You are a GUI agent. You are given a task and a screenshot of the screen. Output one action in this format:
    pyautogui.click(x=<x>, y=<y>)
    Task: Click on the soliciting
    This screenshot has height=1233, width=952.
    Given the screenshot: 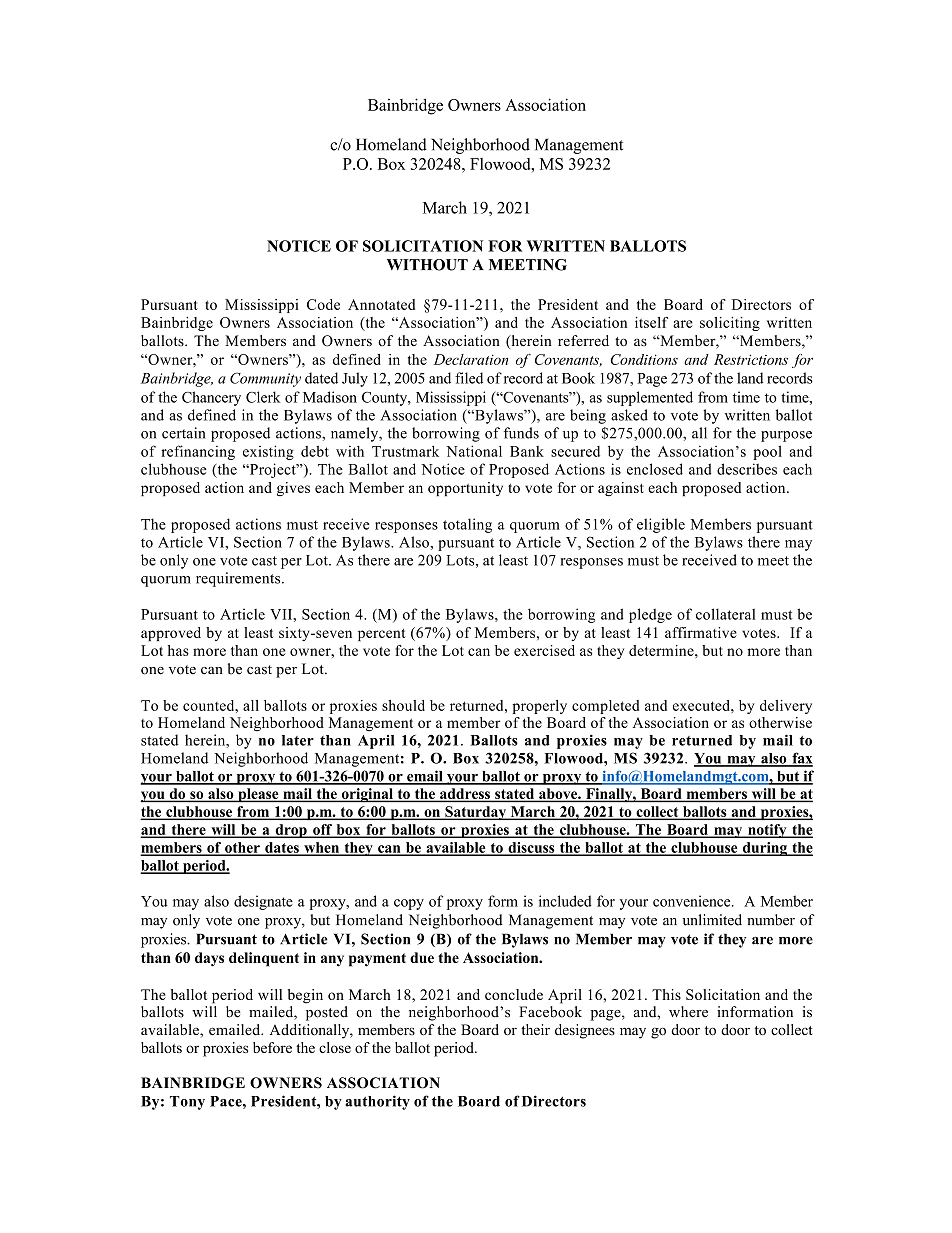 What is the action you would take?
    pyautogui.click(x=730, y=324)
